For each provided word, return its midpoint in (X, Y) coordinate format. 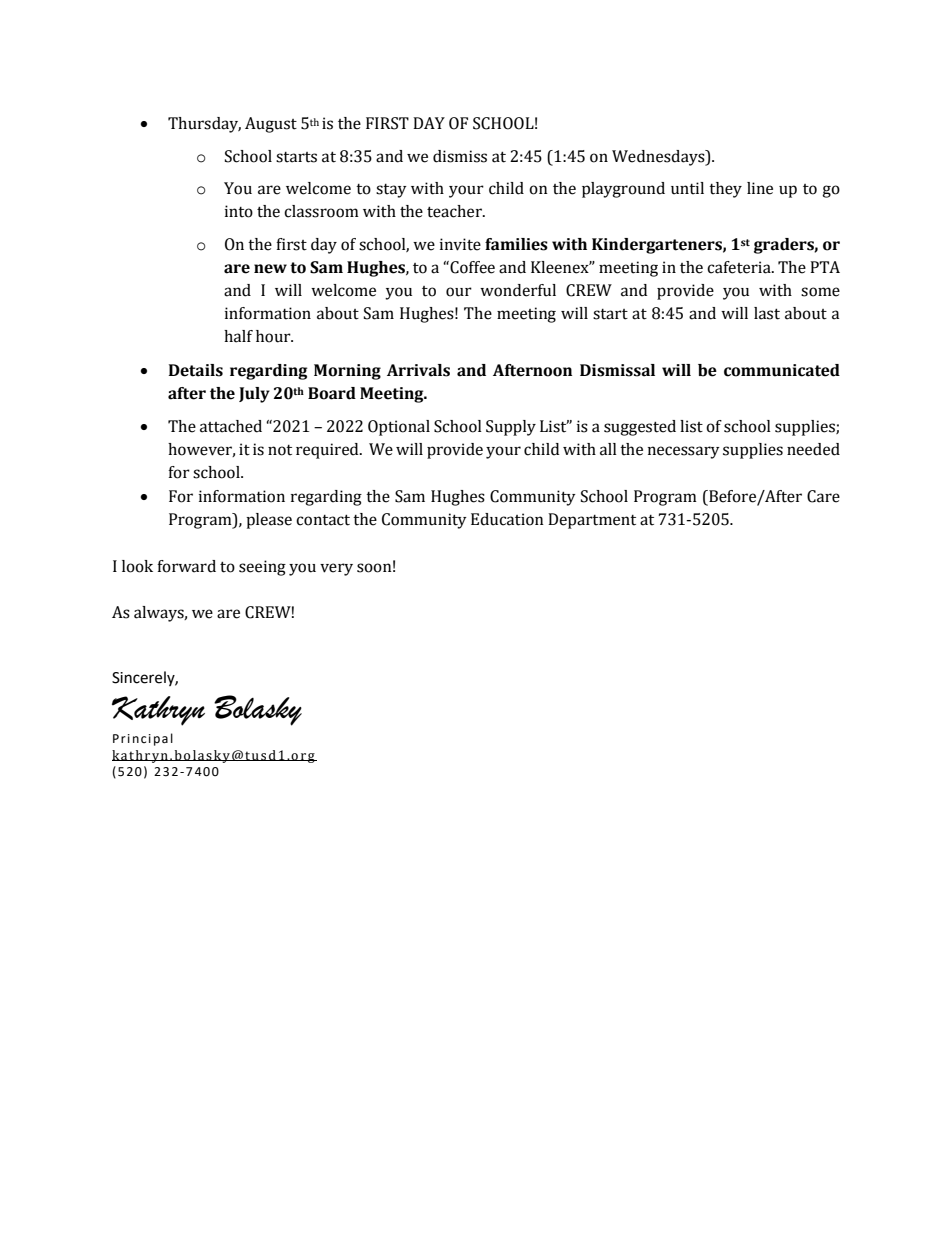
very (336, 569)
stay (391, 191)
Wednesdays (659, 158)
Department (592, 521)
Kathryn (158, 711)
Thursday (204, 125)
